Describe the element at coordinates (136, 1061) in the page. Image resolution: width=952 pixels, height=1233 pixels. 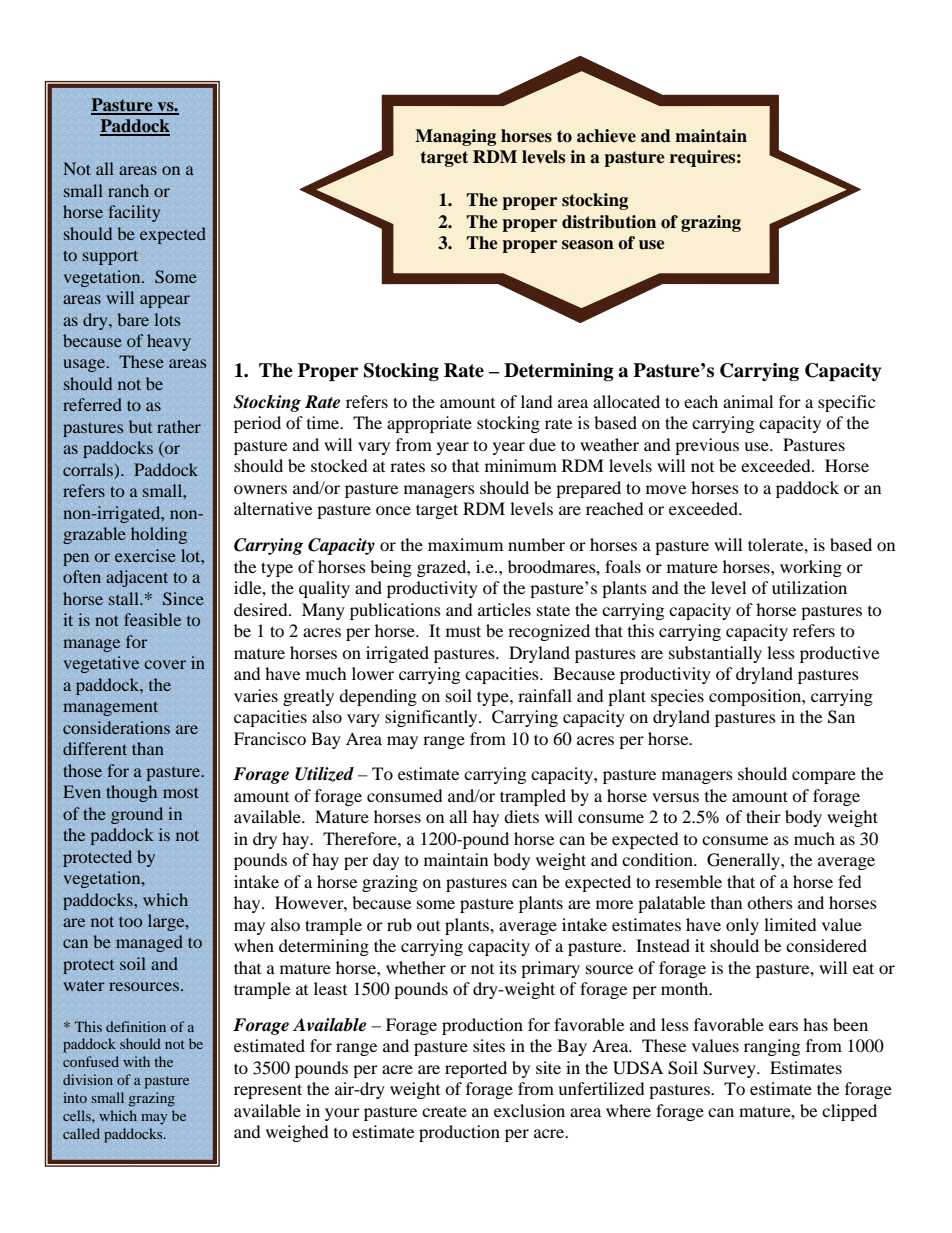
I see `with` at that location.
